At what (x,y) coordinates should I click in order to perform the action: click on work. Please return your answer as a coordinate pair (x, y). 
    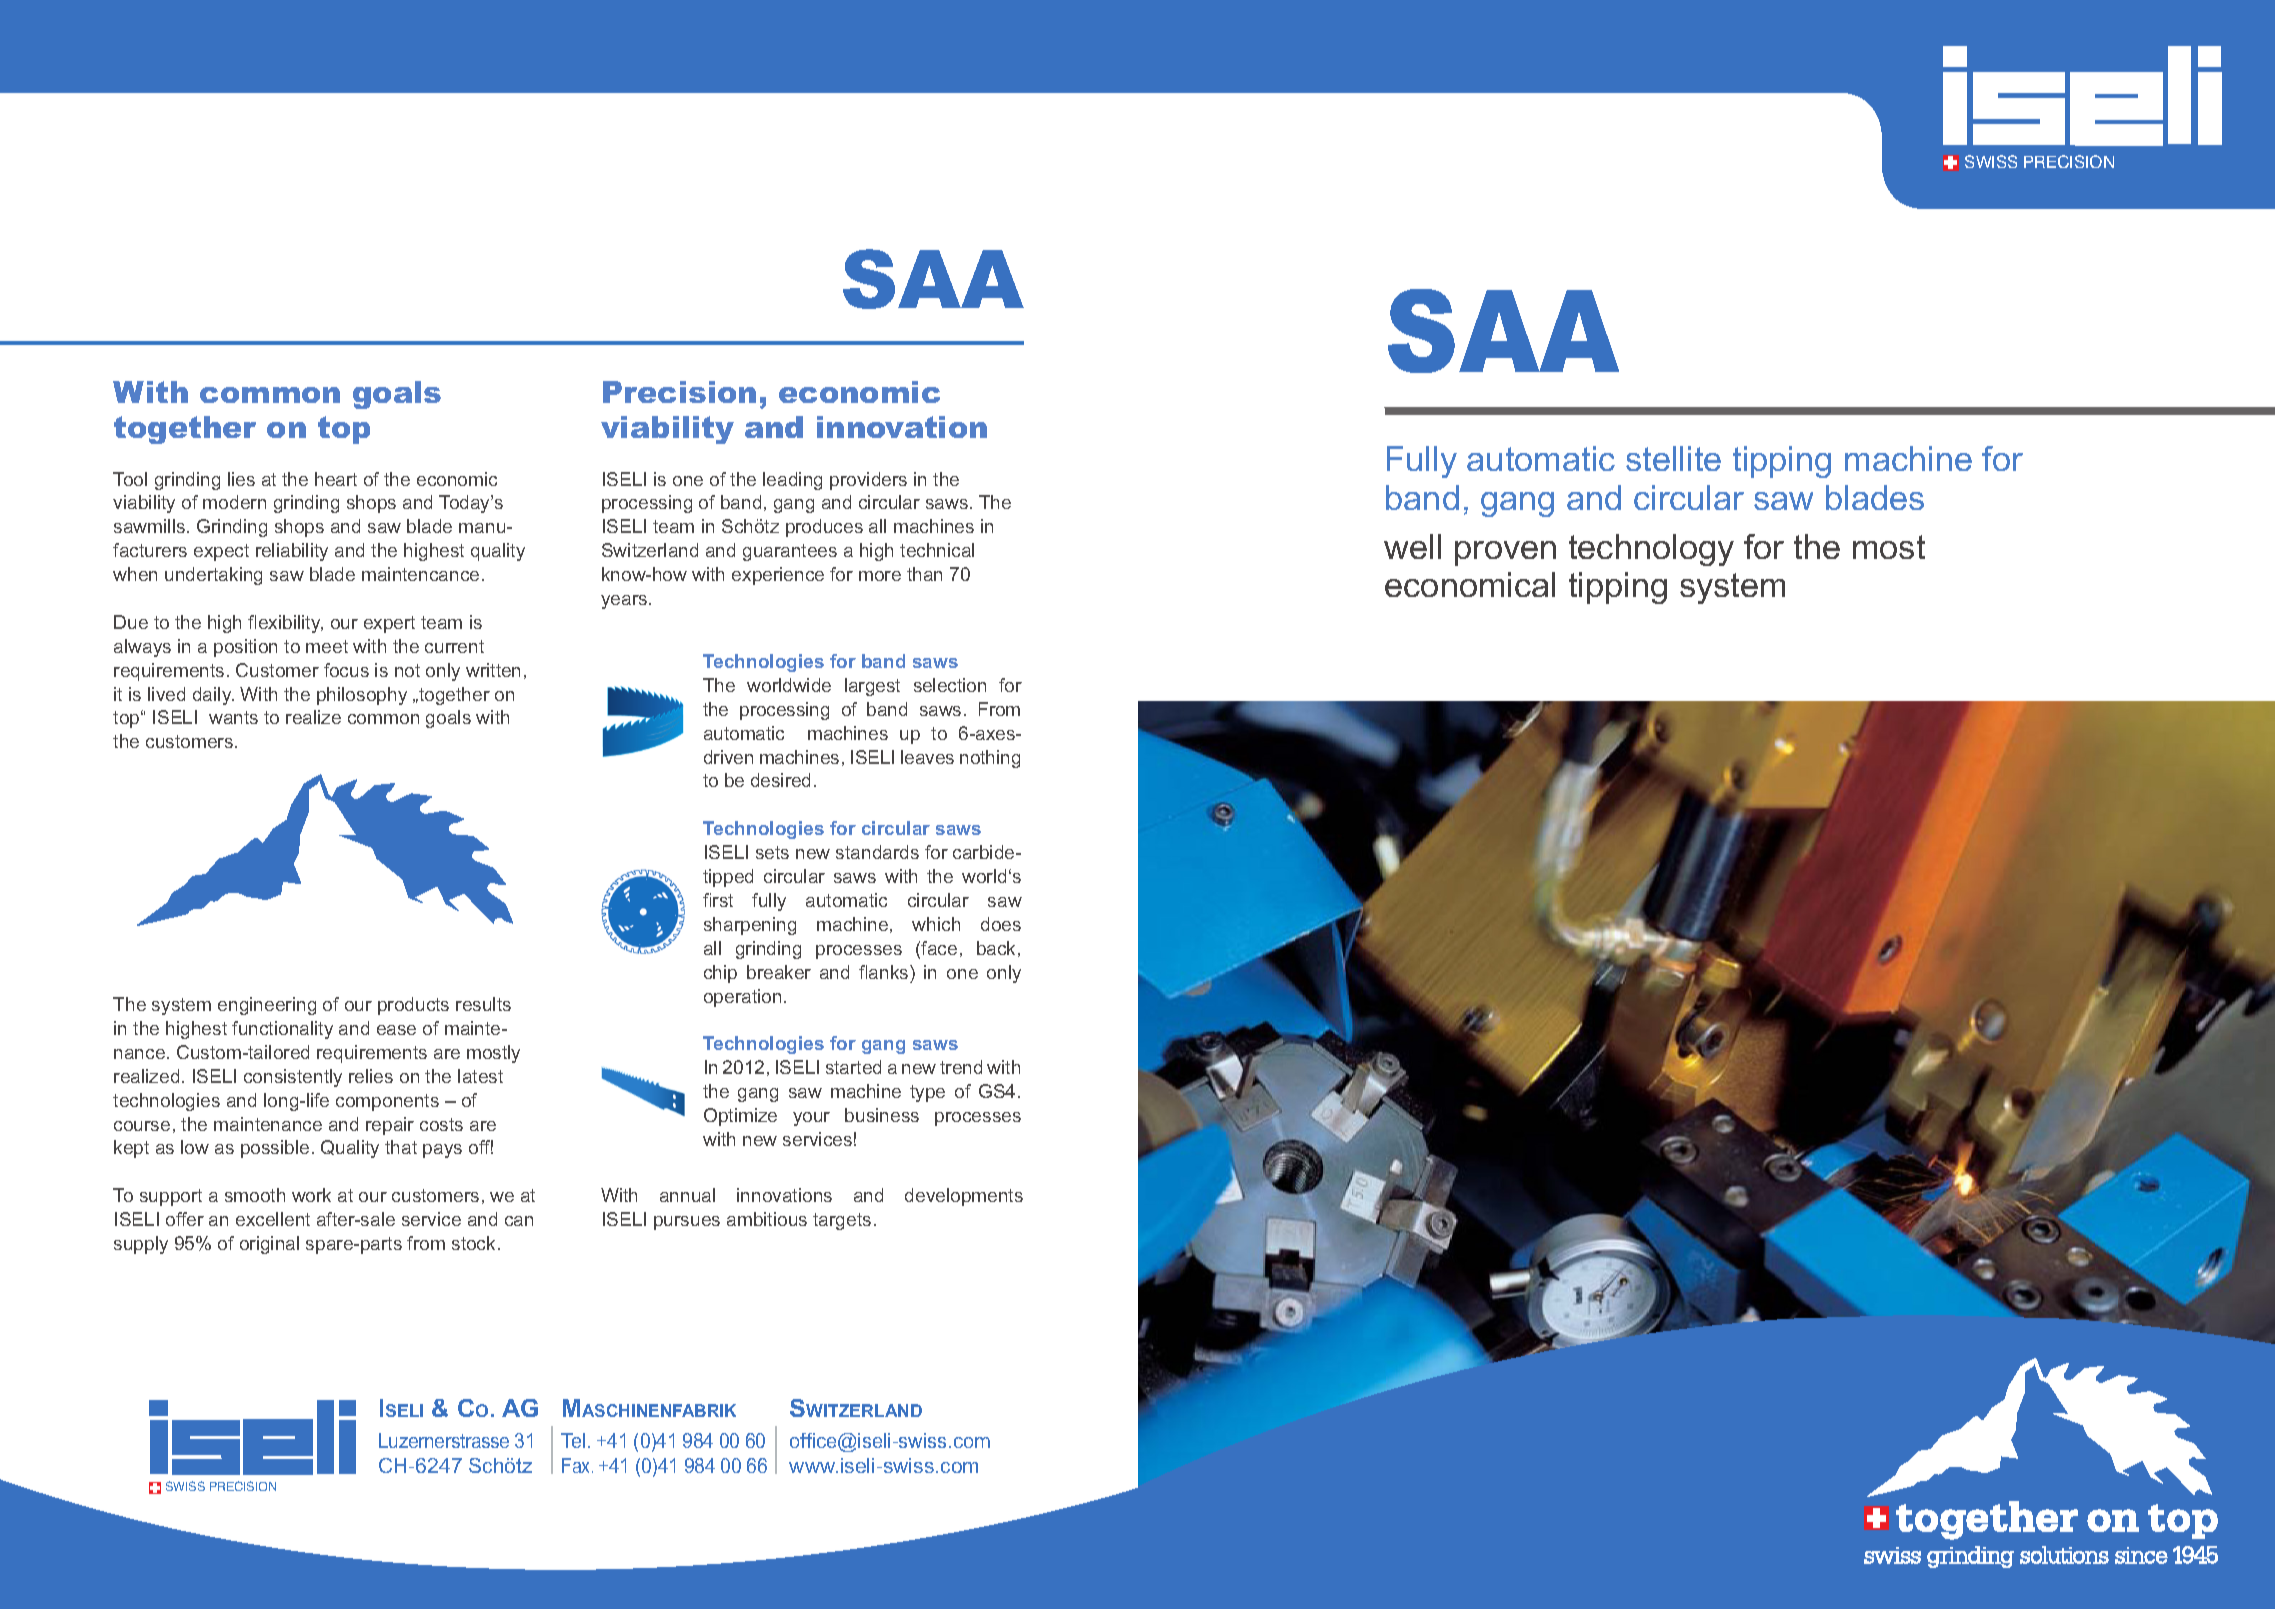
    Looking at the image, I should click on (311, 1195).
